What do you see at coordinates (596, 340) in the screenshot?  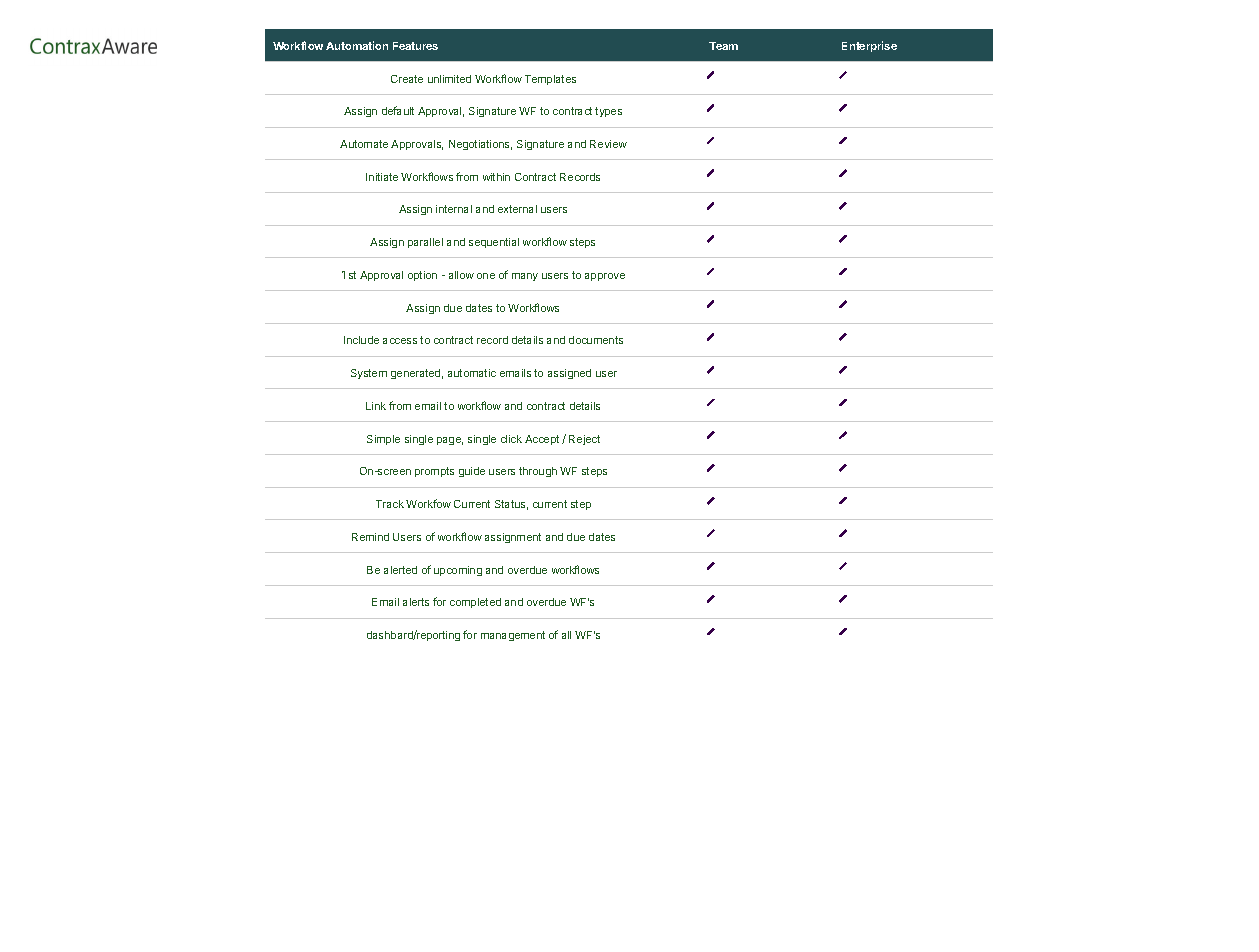 I see `documents` at bounding box center [596, 340].
